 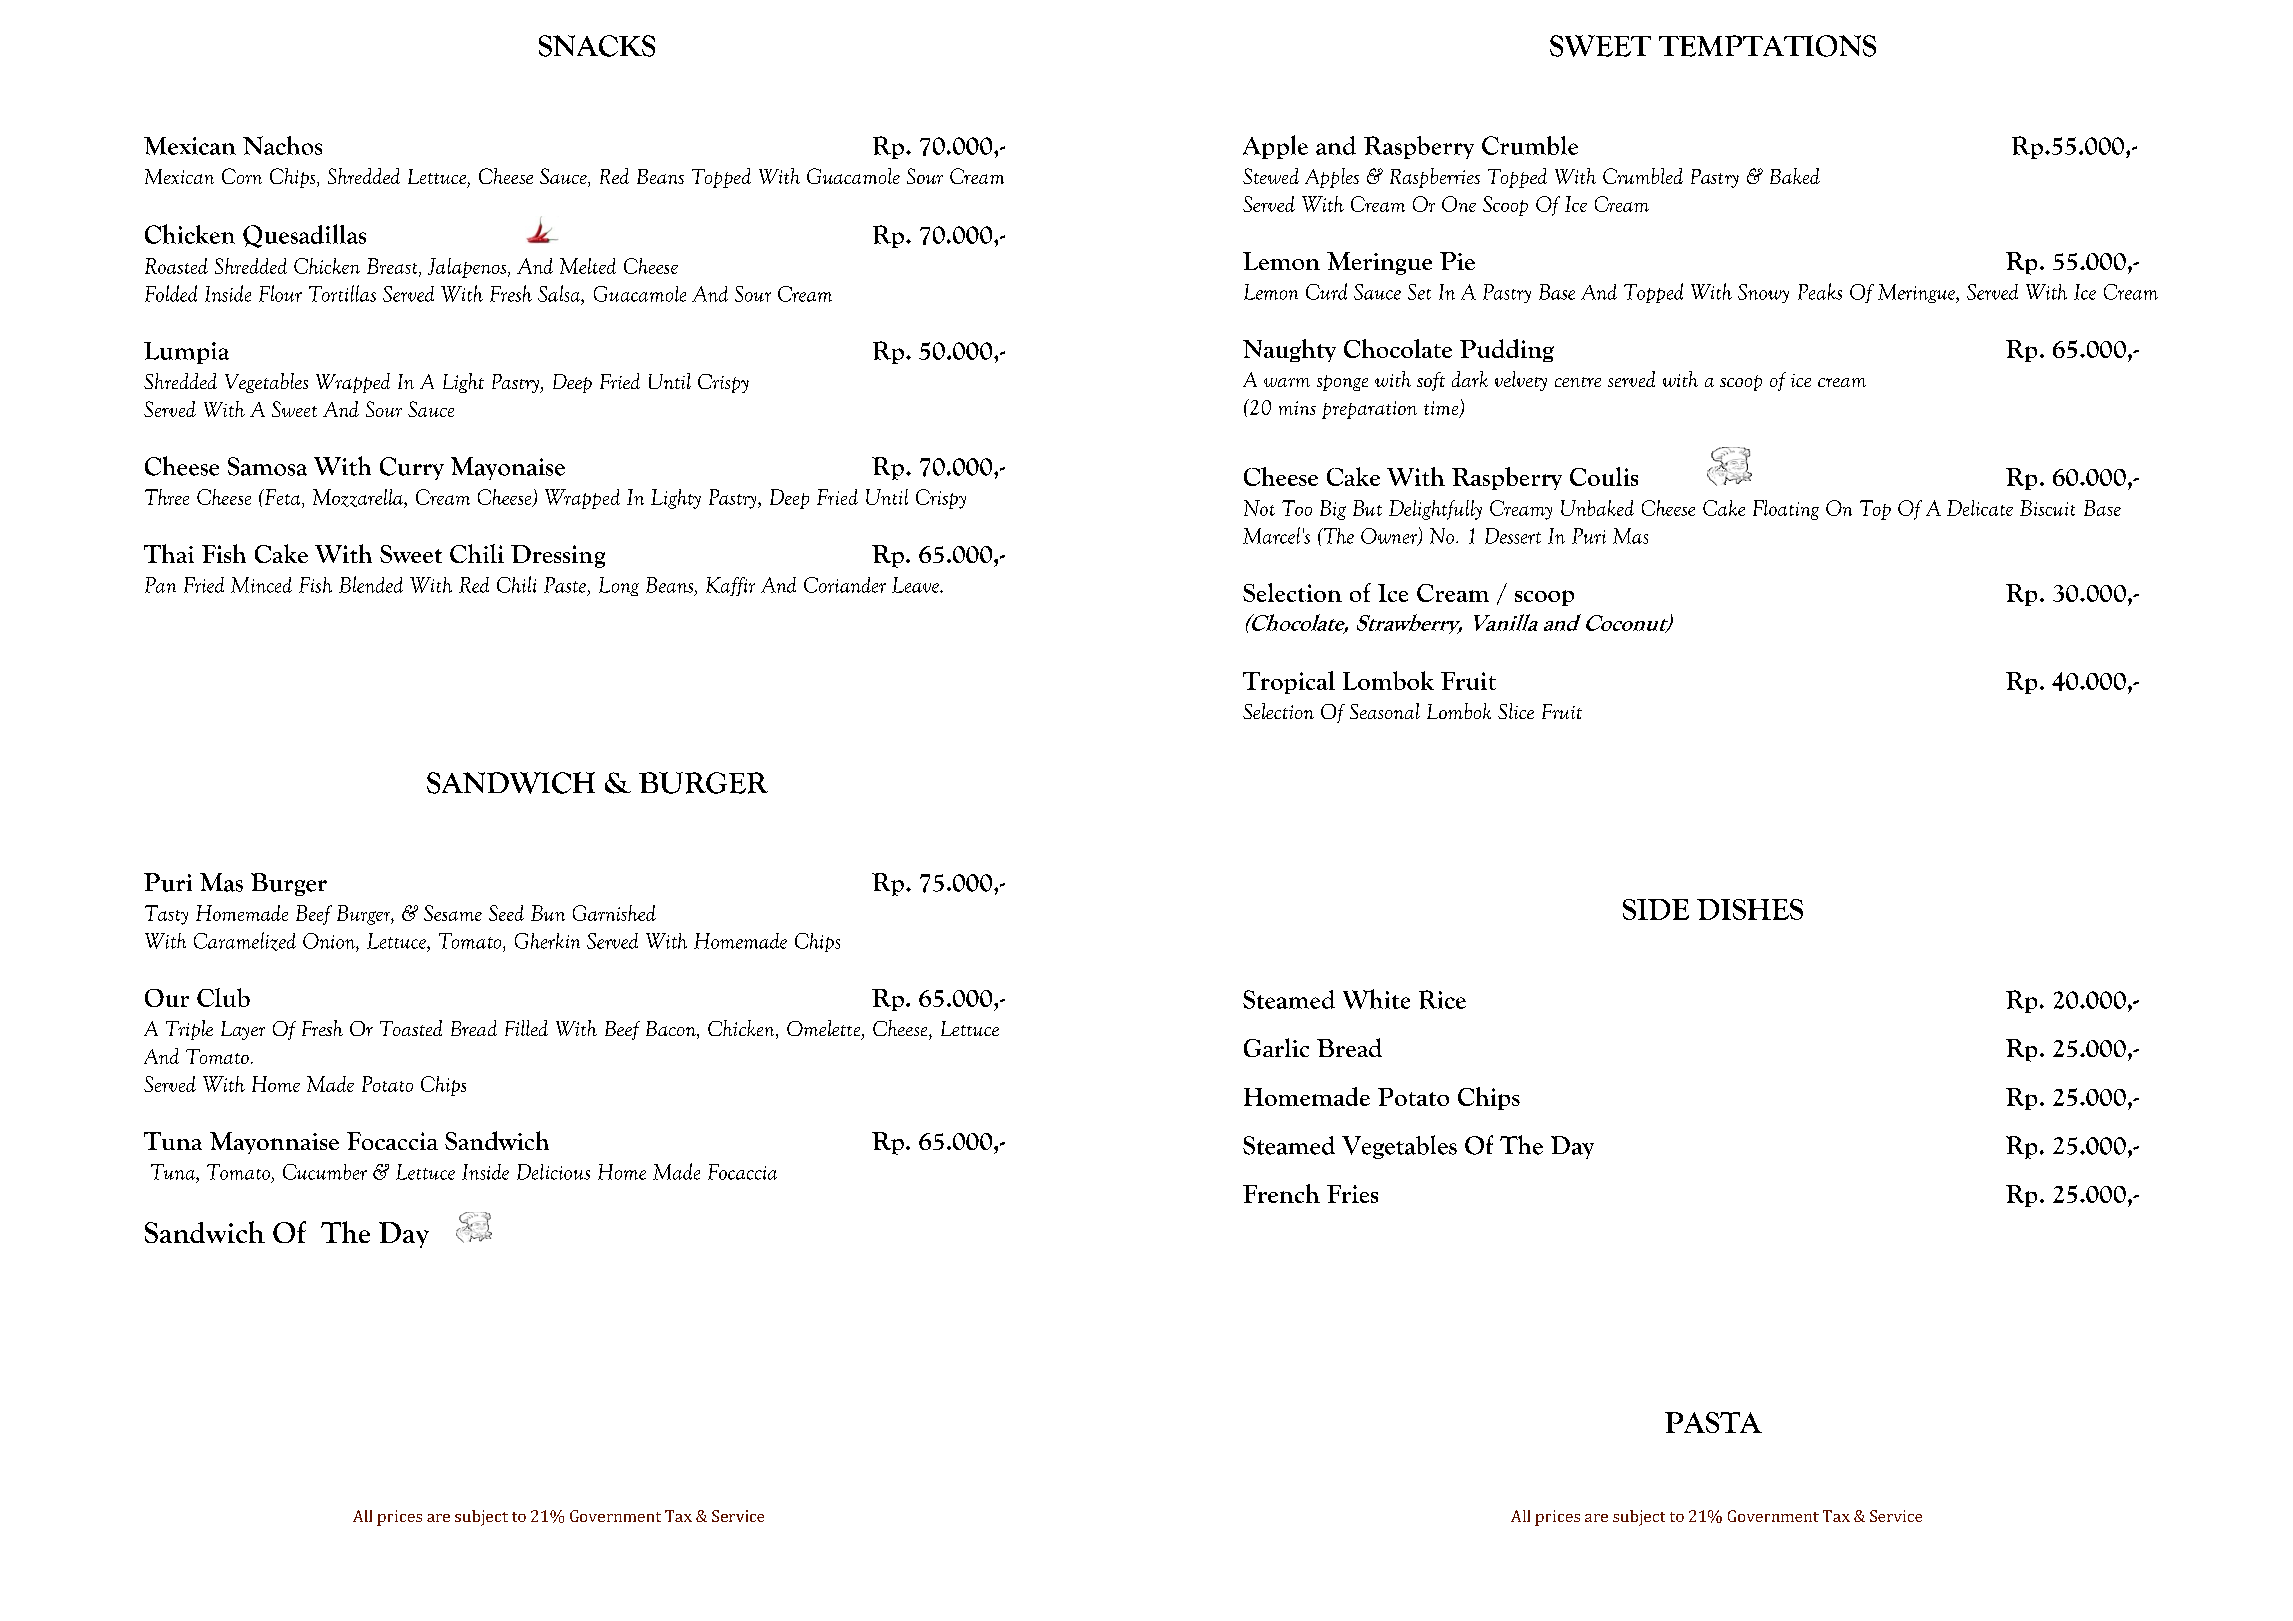 I want to click on Blended, so click(x=371, y=584).
